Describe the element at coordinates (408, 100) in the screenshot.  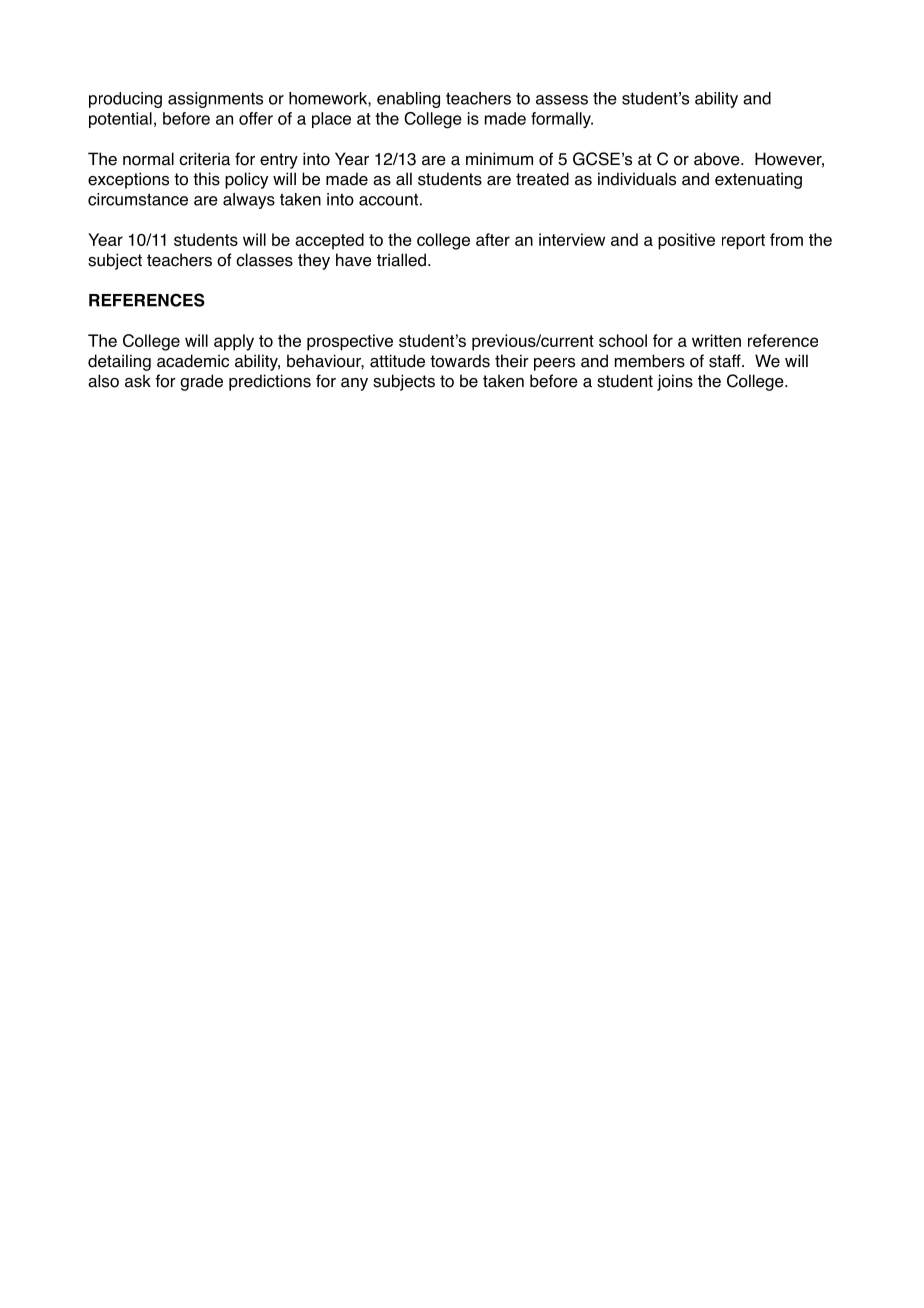
I see `enabling` at that location.
